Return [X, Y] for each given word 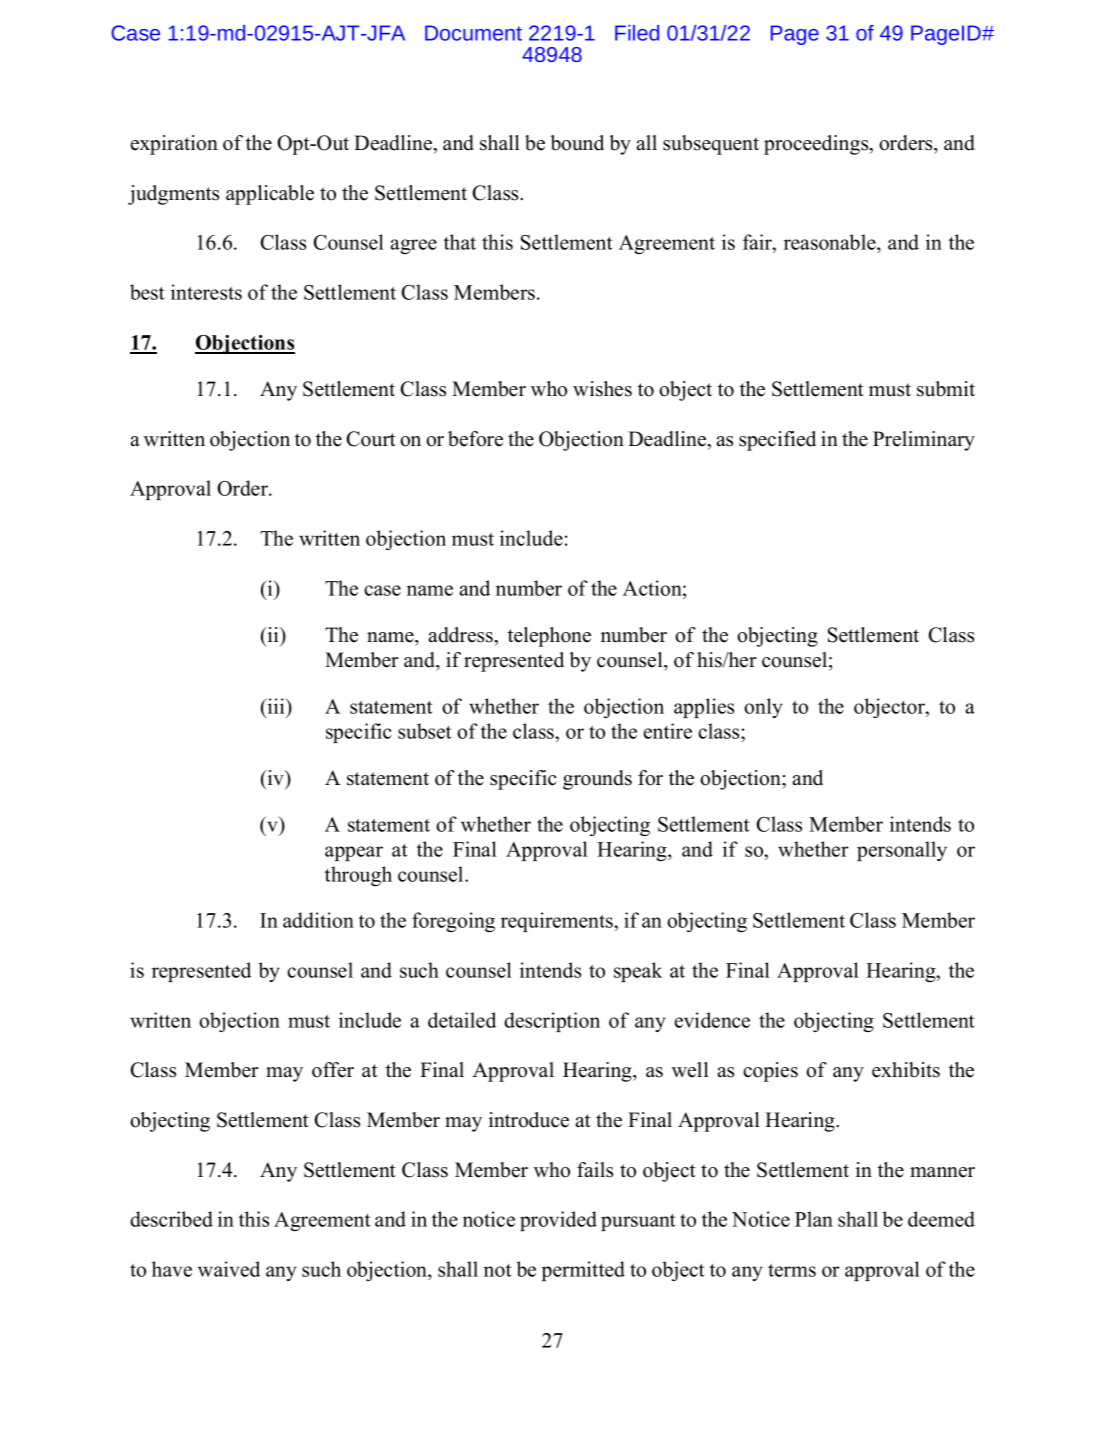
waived [229, 1269]
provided [558, 1221]
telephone [549, 637]
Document [473, 33]
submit [946, 389]
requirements [558, 922]
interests [206, 292]
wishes [602, 389]
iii [276, 706]
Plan [814, 1219]
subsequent [711, 145]
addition [318, 920]
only [763, 708]
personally [902, 851]
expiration [174, 145]
